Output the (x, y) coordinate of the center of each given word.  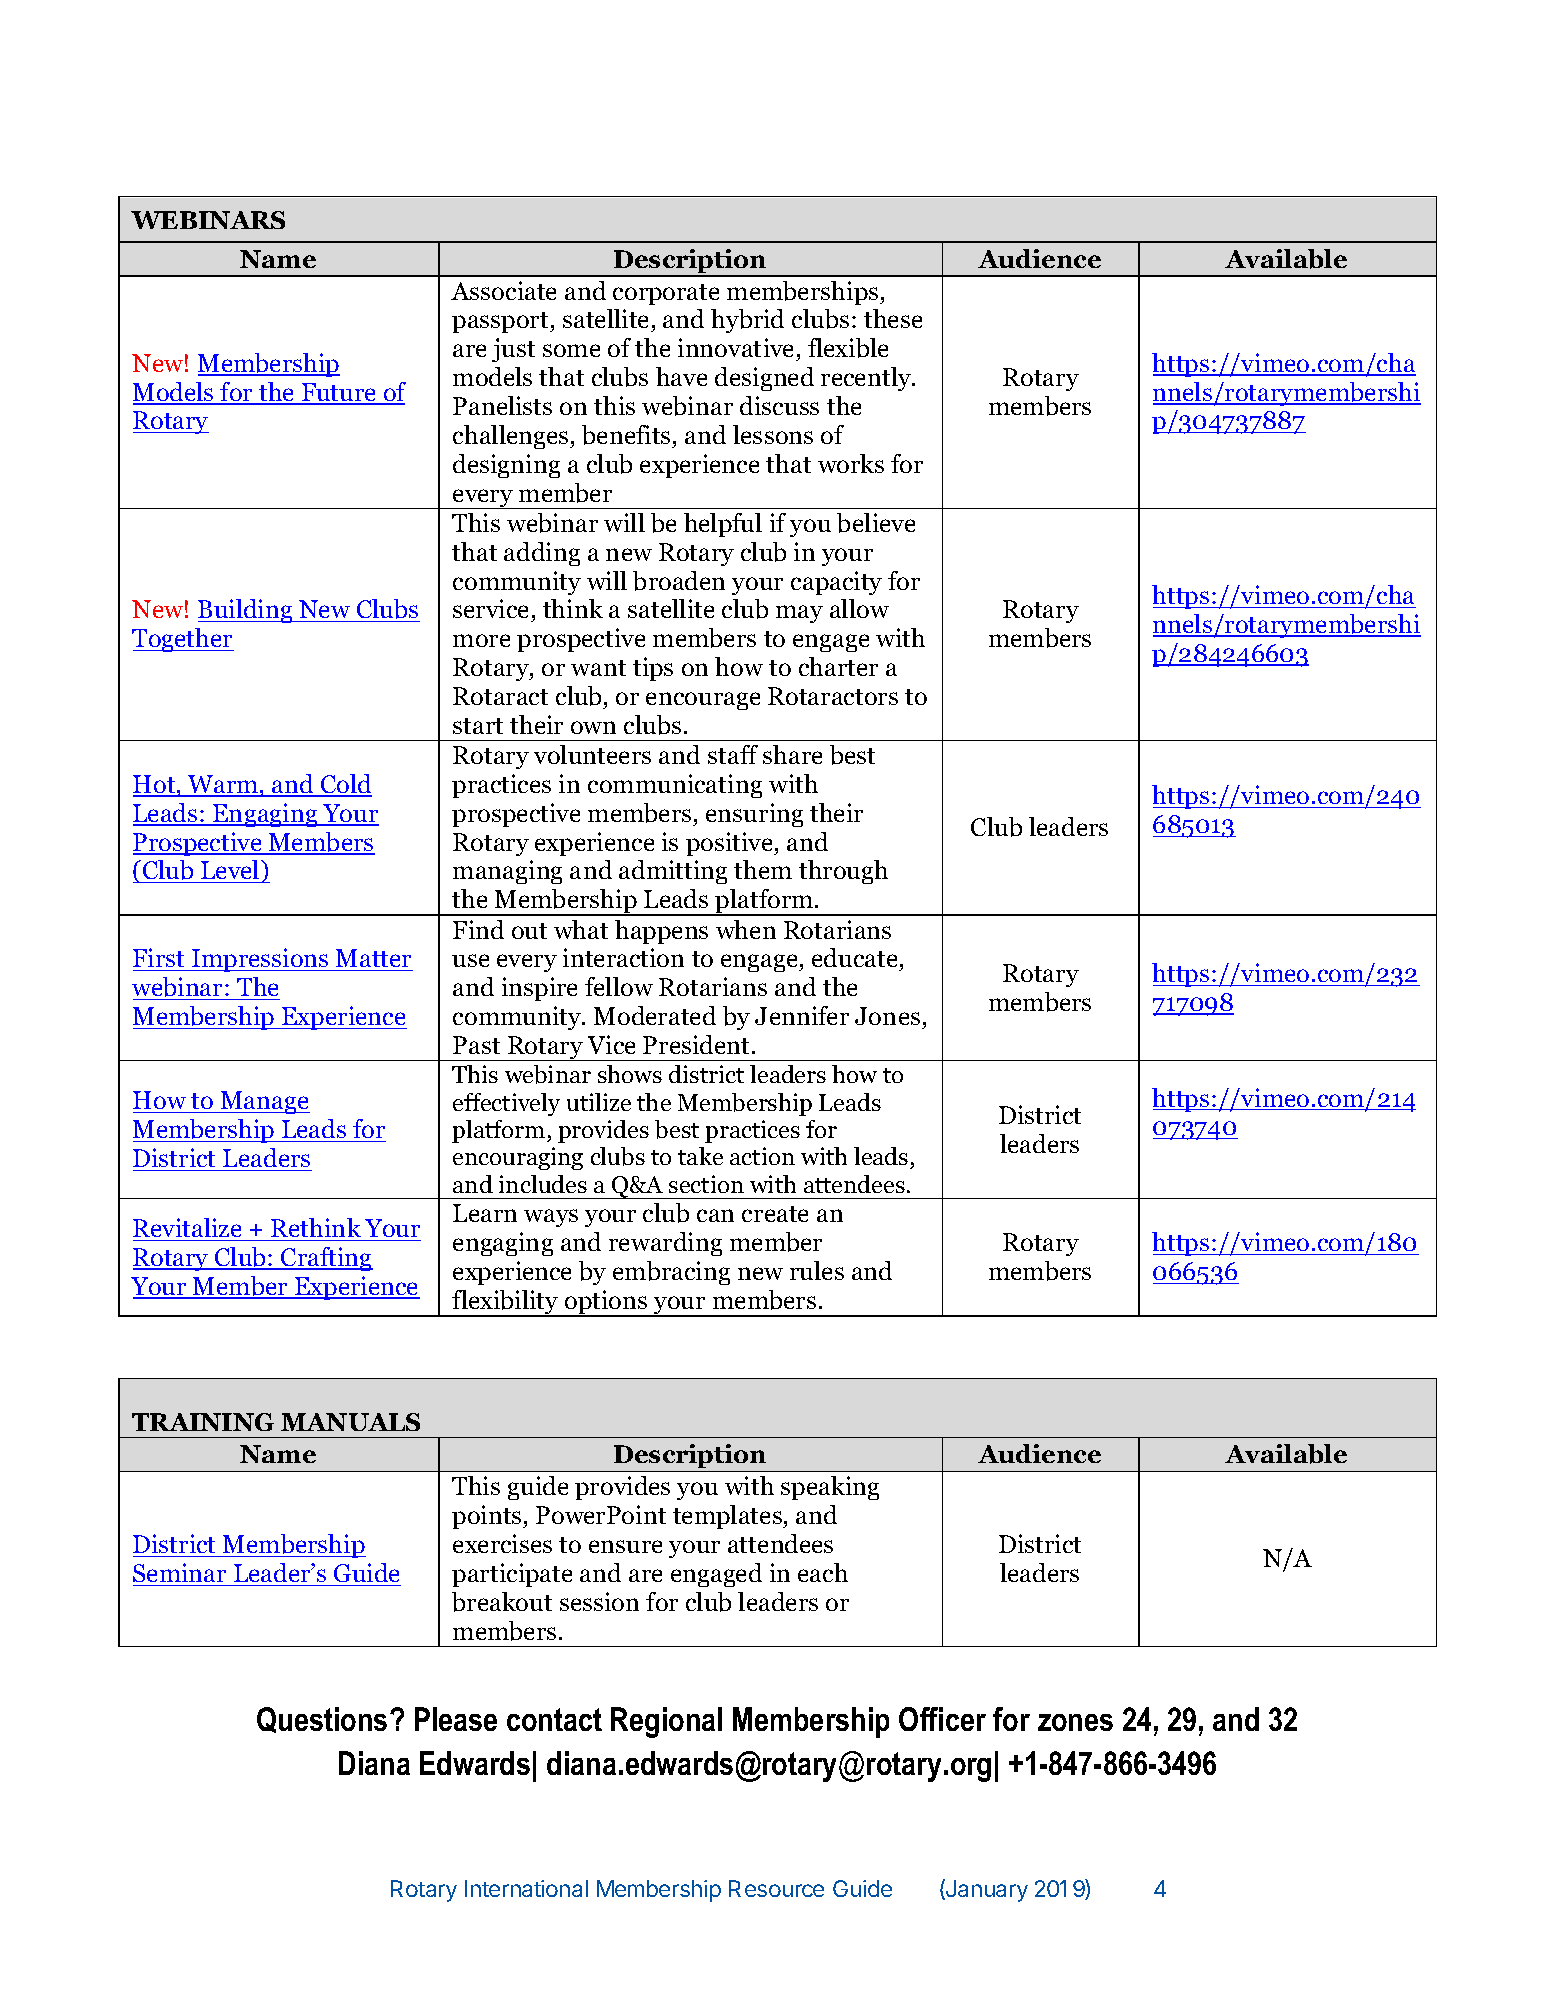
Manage (264, 1102)
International (526, 1888)
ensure (625, 1546)
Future (339, 393)
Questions (322, 1720)
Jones (889, 1018)
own (593, 727)
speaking (830, 1488)
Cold (345, 785)
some (571, 350)
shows (630, 1074)
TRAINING (203, 1422)
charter (838, 666)
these (893, 318)
